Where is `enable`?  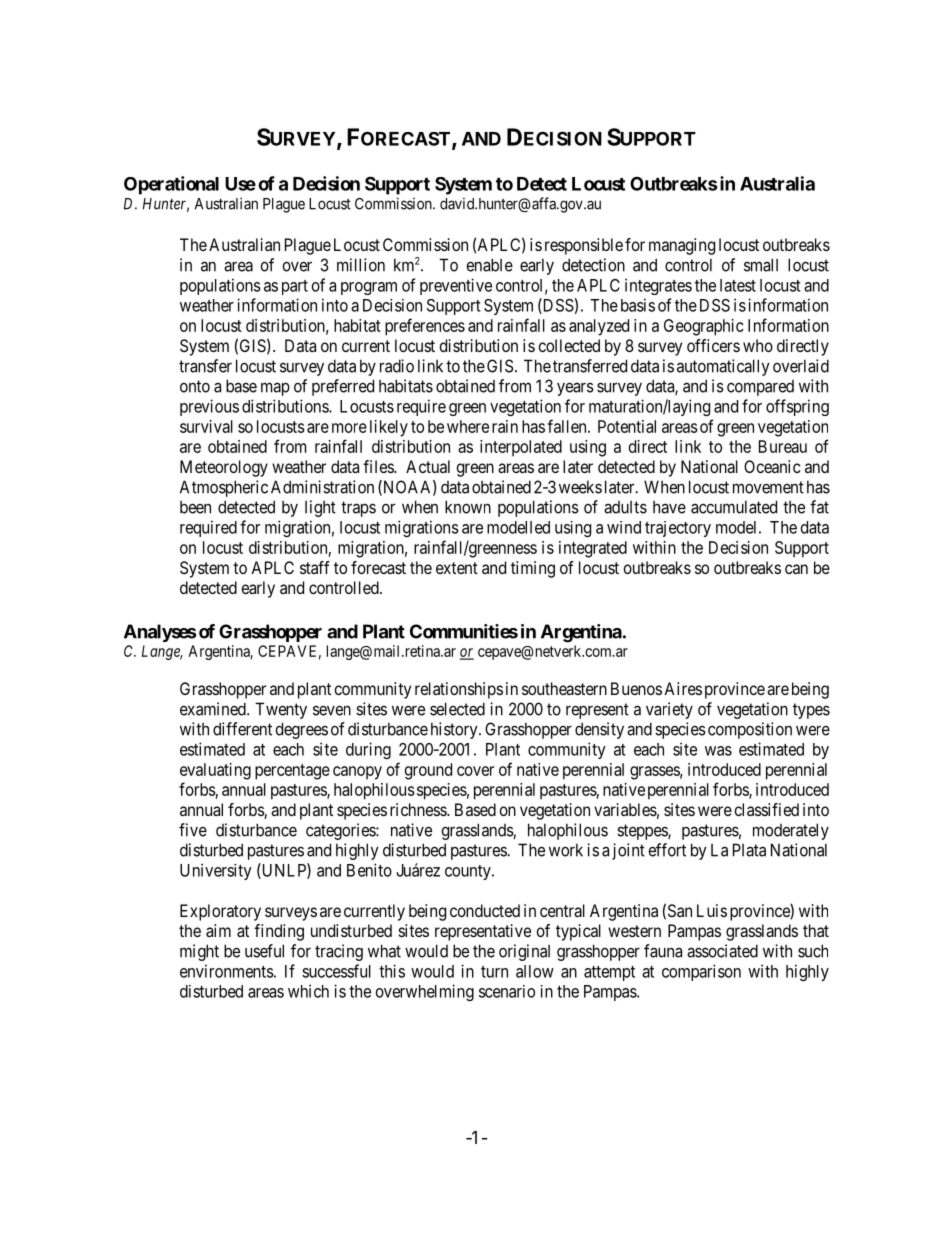
enable is located at coordinates (490, 265).
